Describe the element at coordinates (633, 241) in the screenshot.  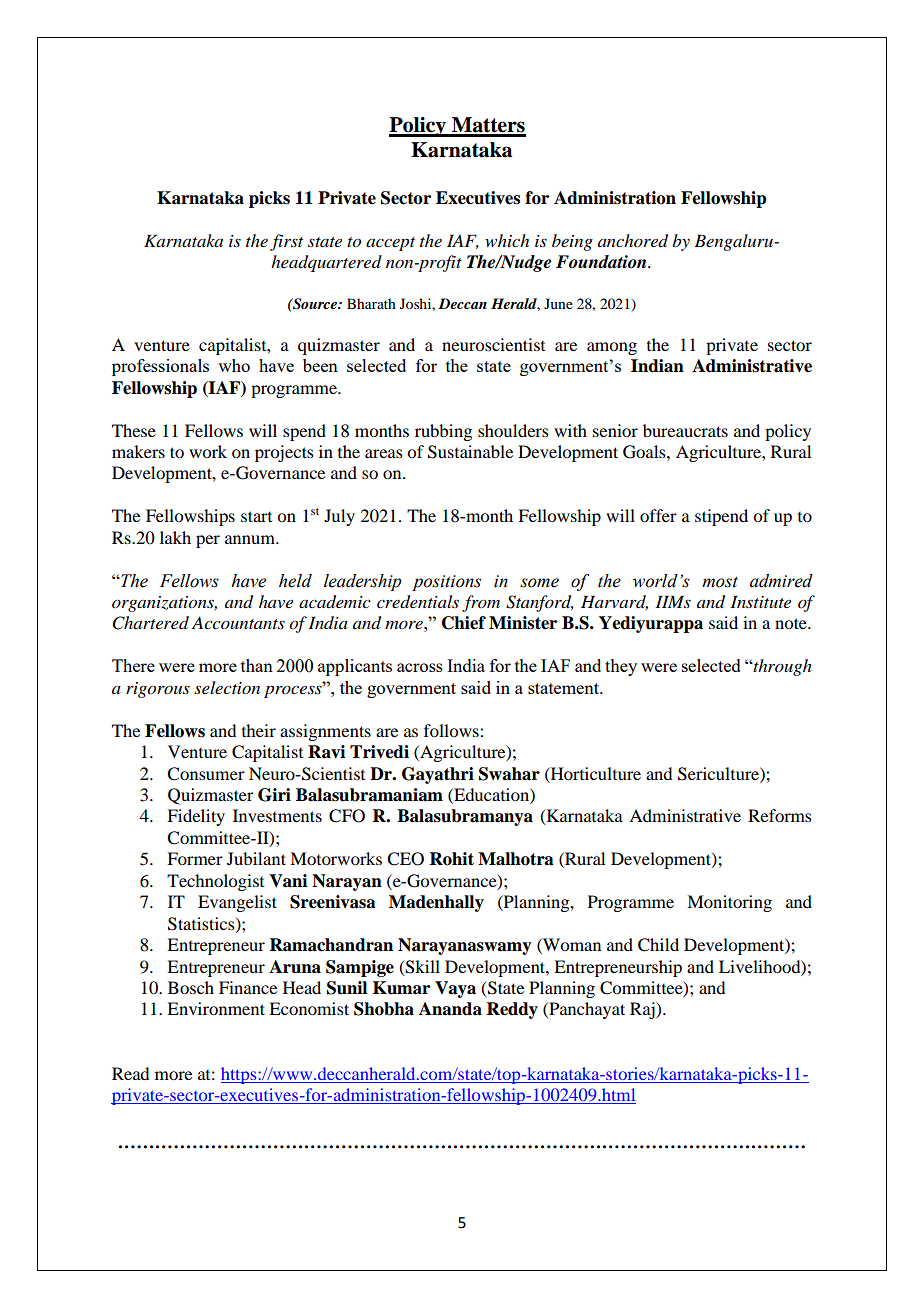
I see `anchored` at that location.
